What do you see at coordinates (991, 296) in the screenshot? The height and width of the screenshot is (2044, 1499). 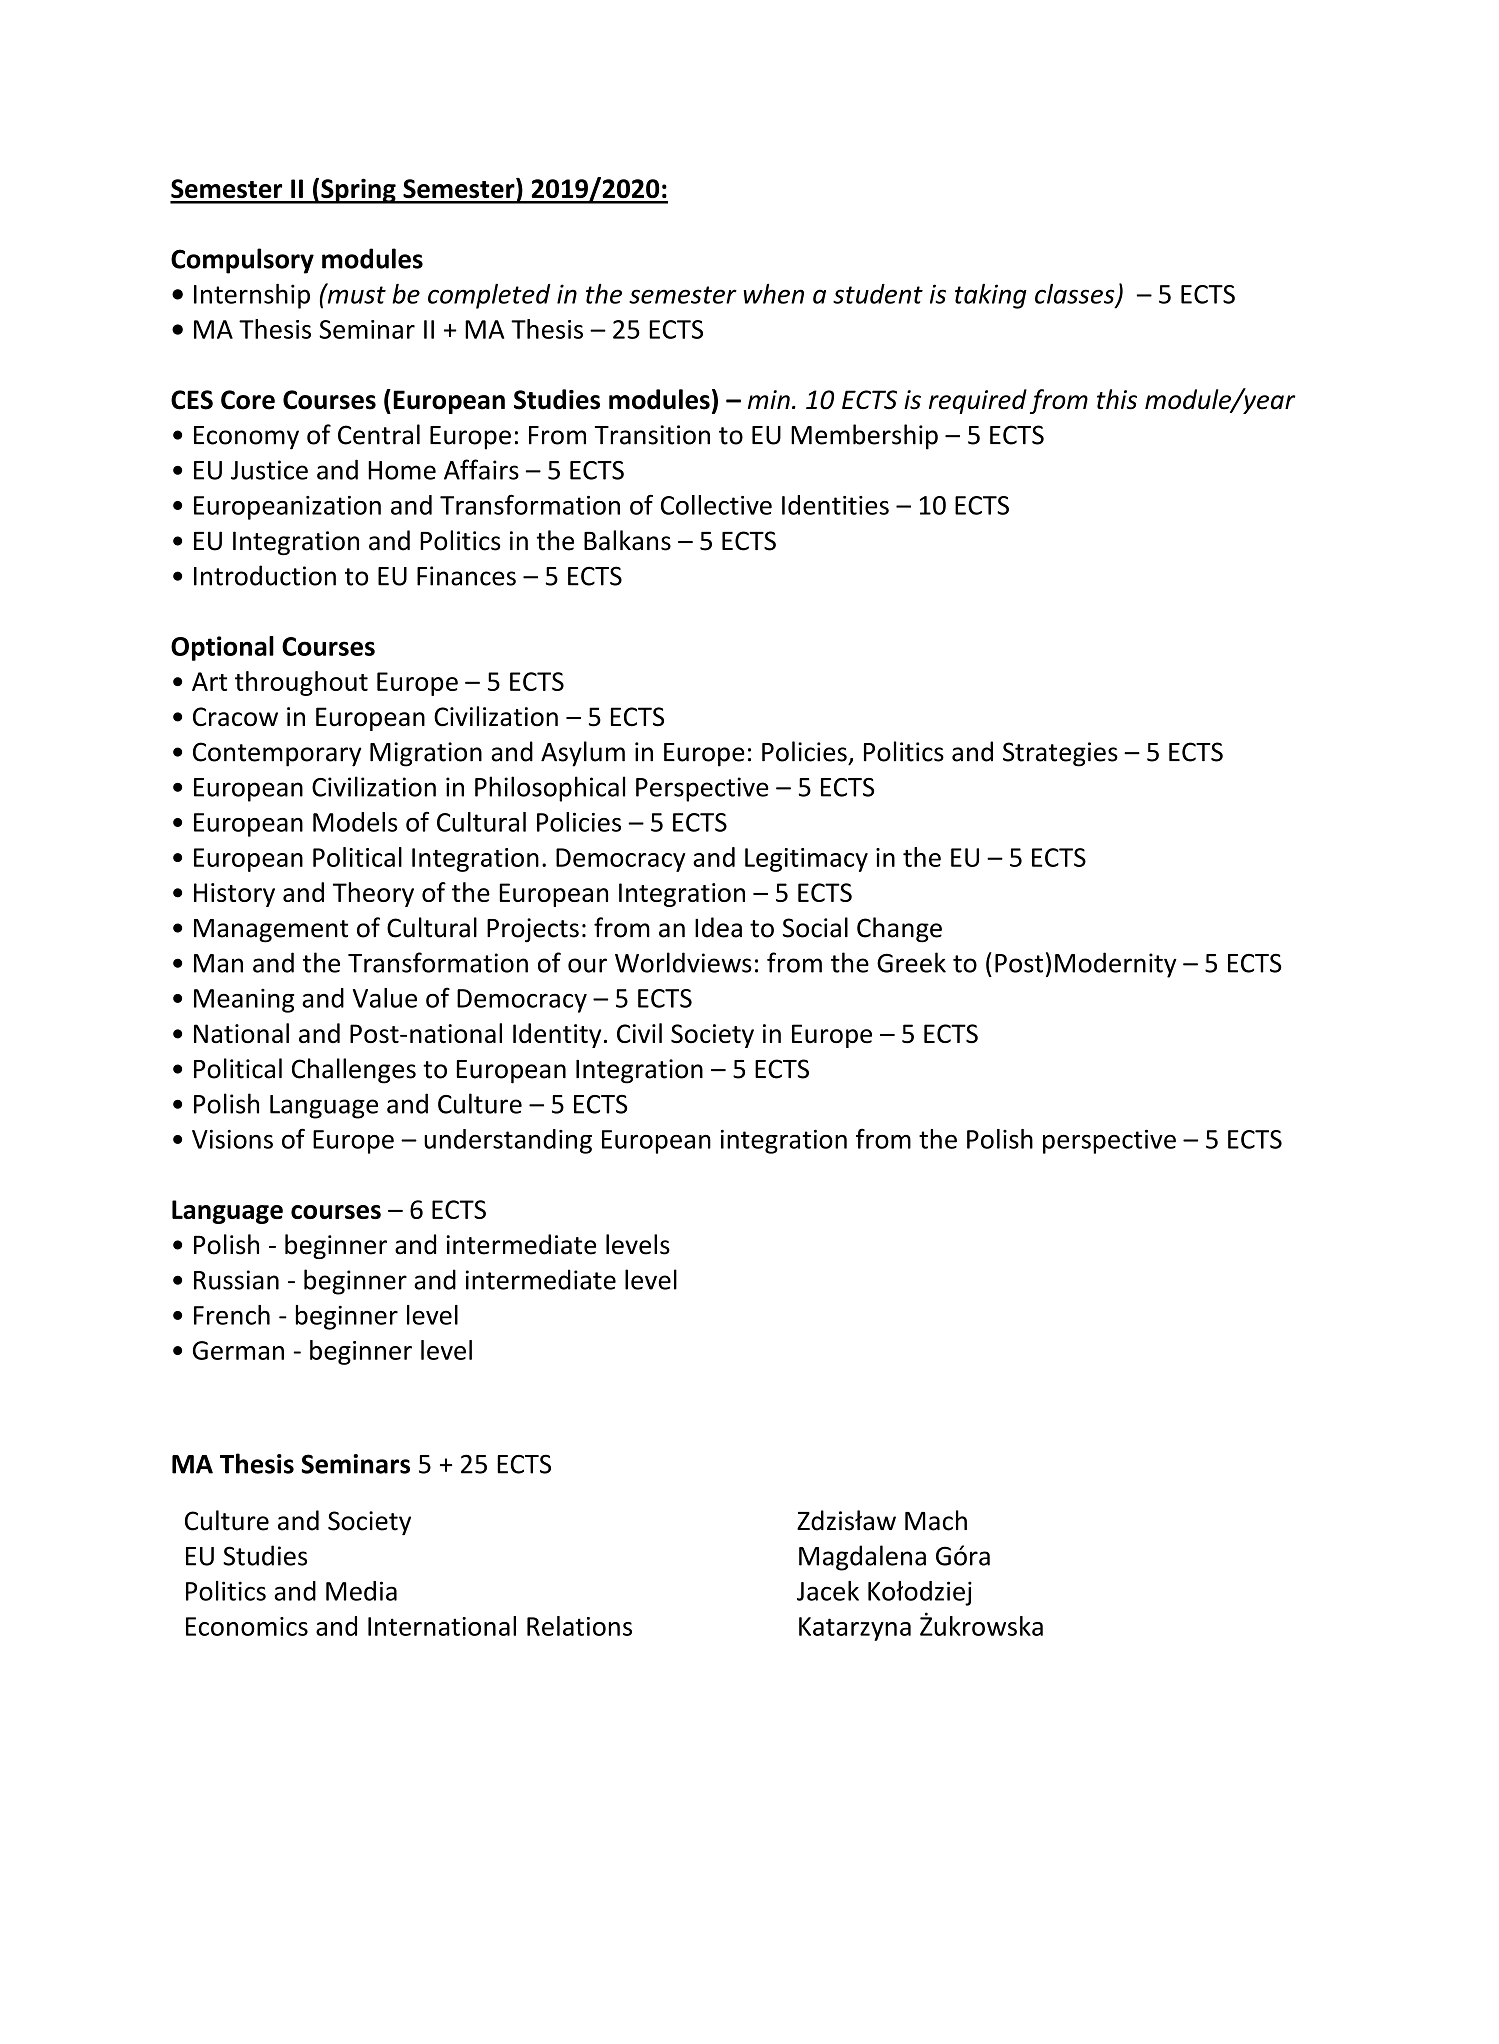 I see `taking` at bounding box center [991, 296].
